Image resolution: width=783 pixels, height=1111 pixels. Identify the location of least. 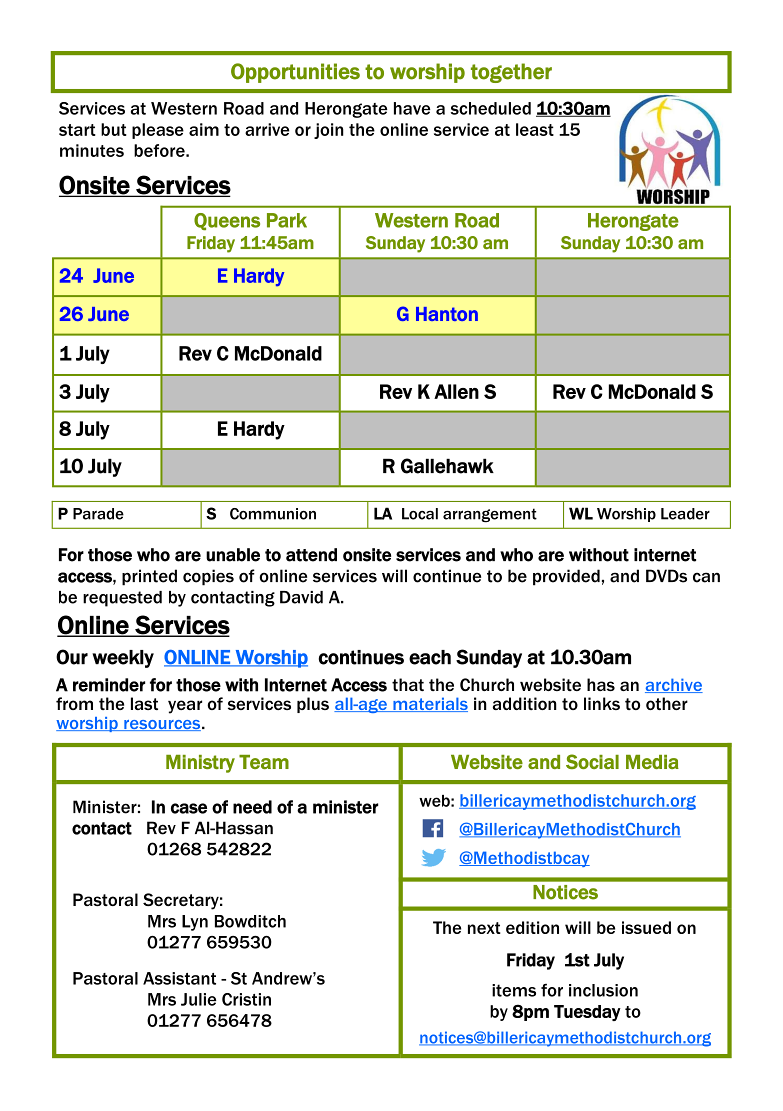
(535, 129).
